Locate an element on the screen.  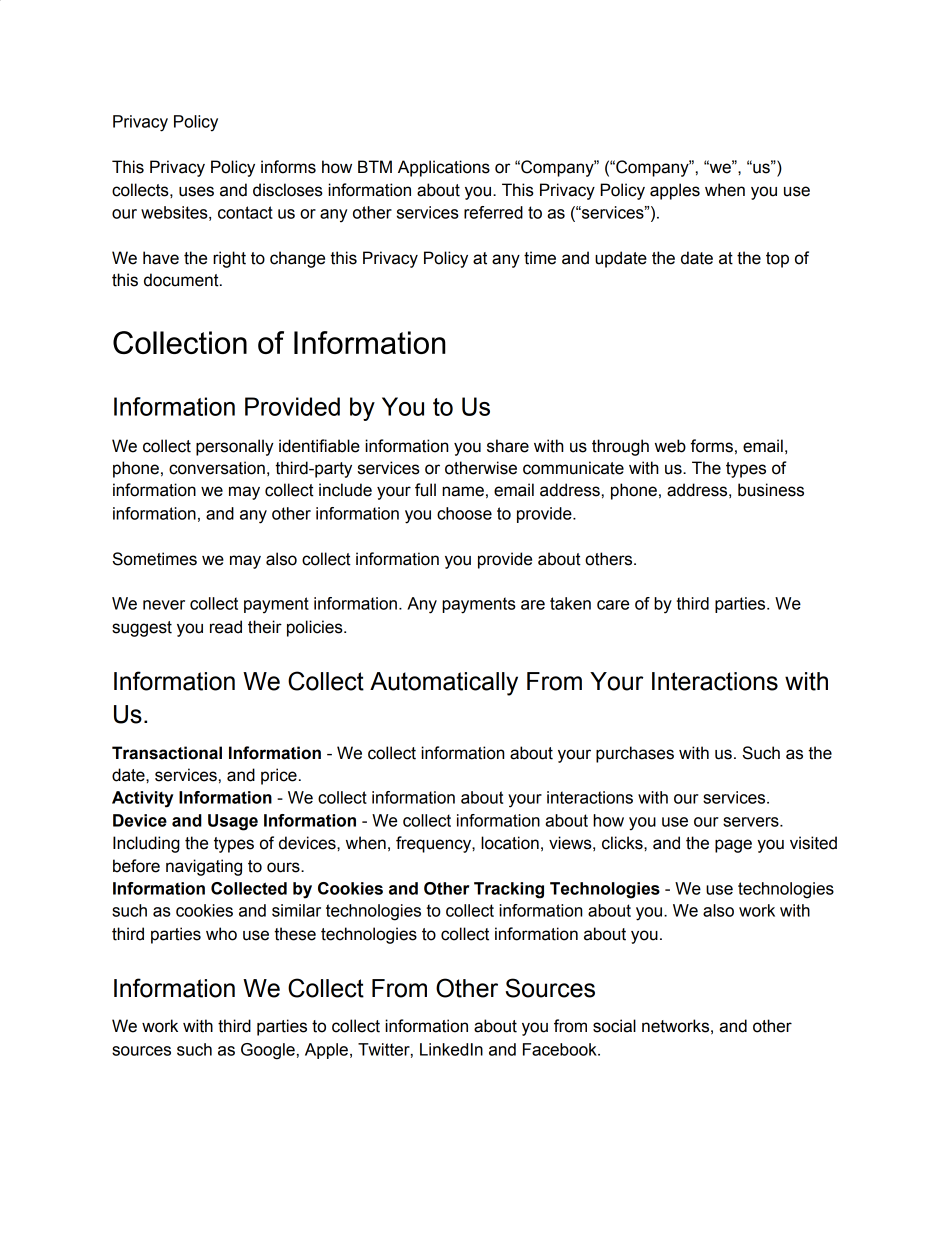
share is located at coordinates (508, 446).
